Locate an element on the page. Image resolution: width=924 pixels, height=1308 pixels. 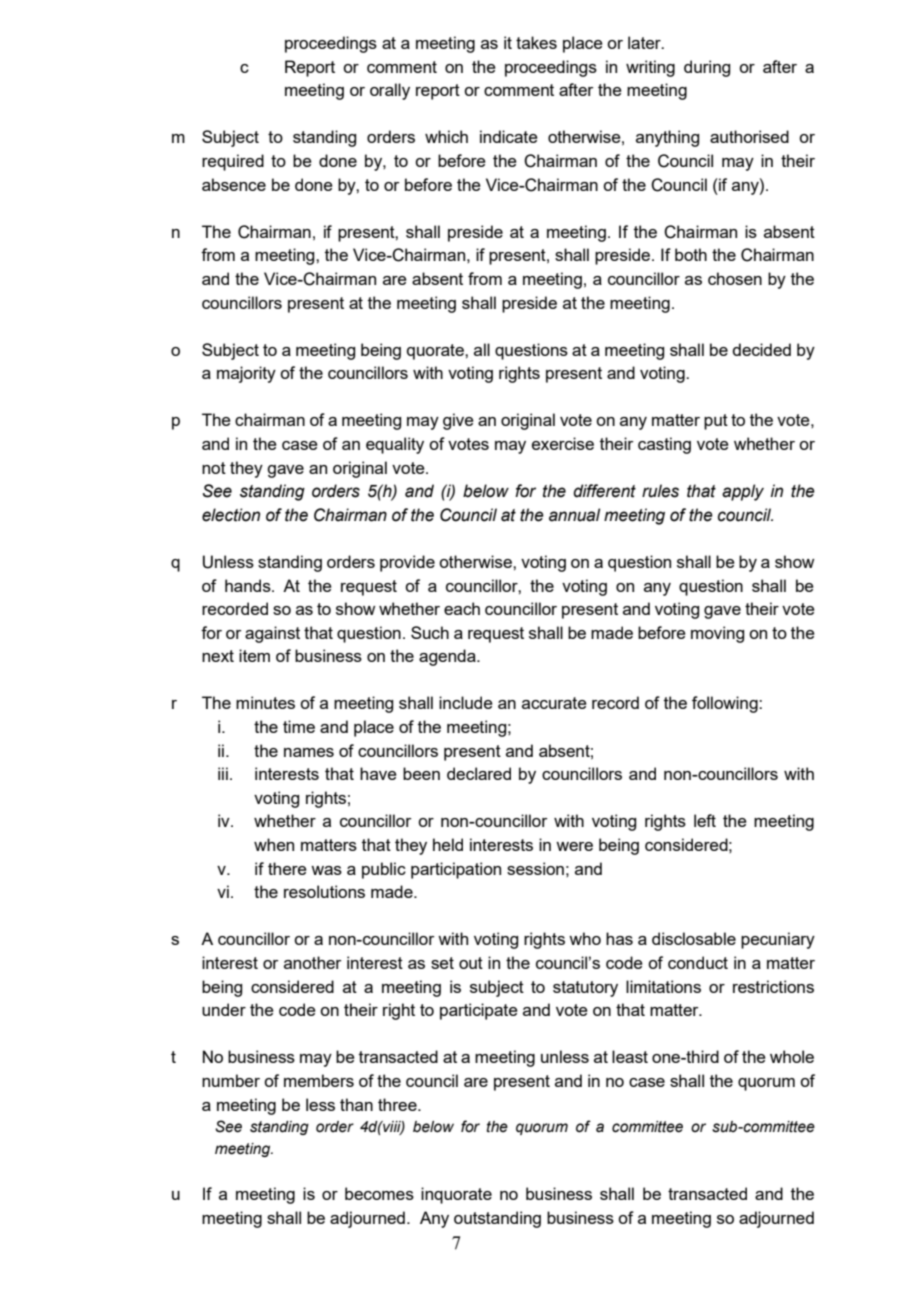
takes is located at coordinates (536, 42).
